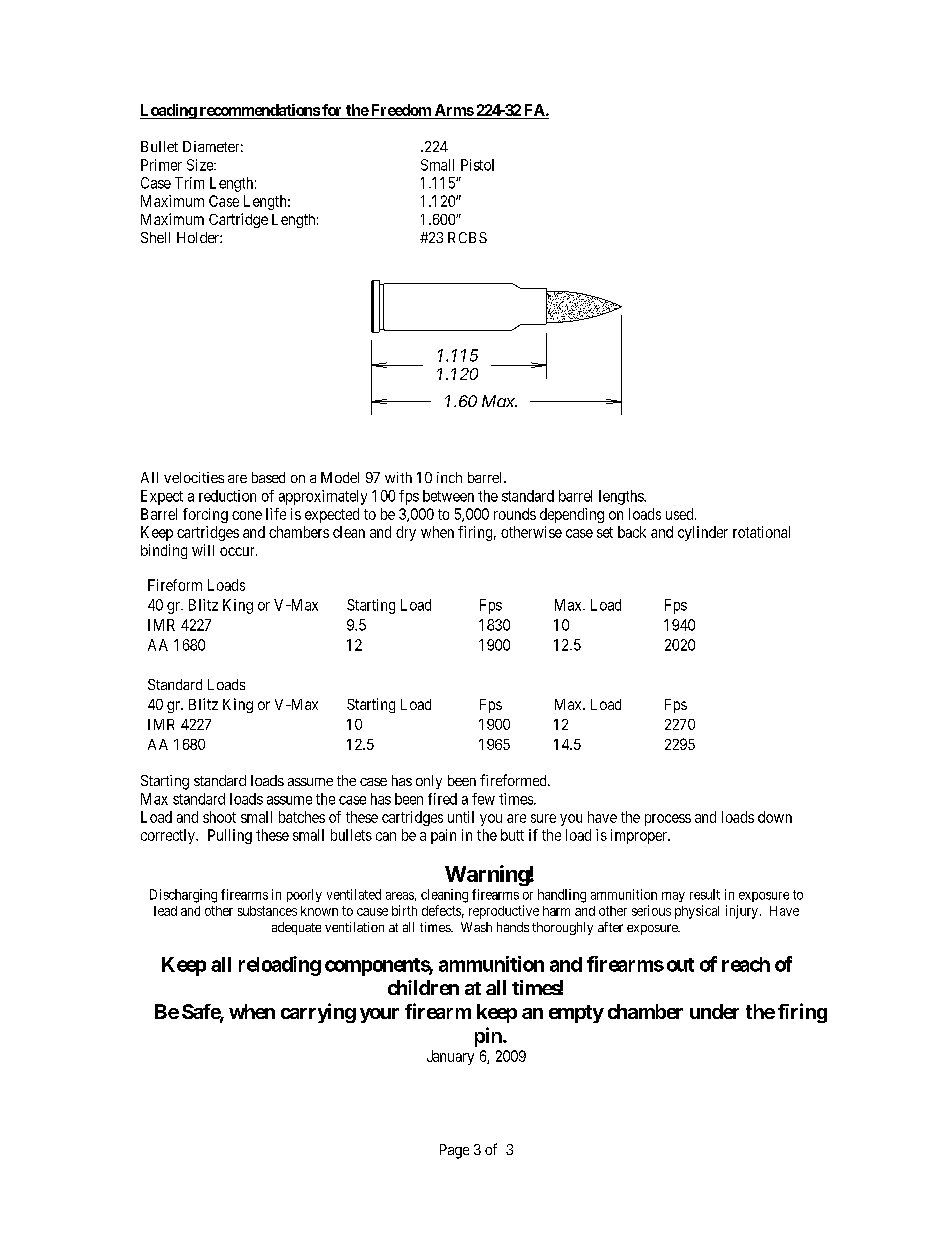 The image size is (952, 1233). I want to click on your, so click(379, 1015).
